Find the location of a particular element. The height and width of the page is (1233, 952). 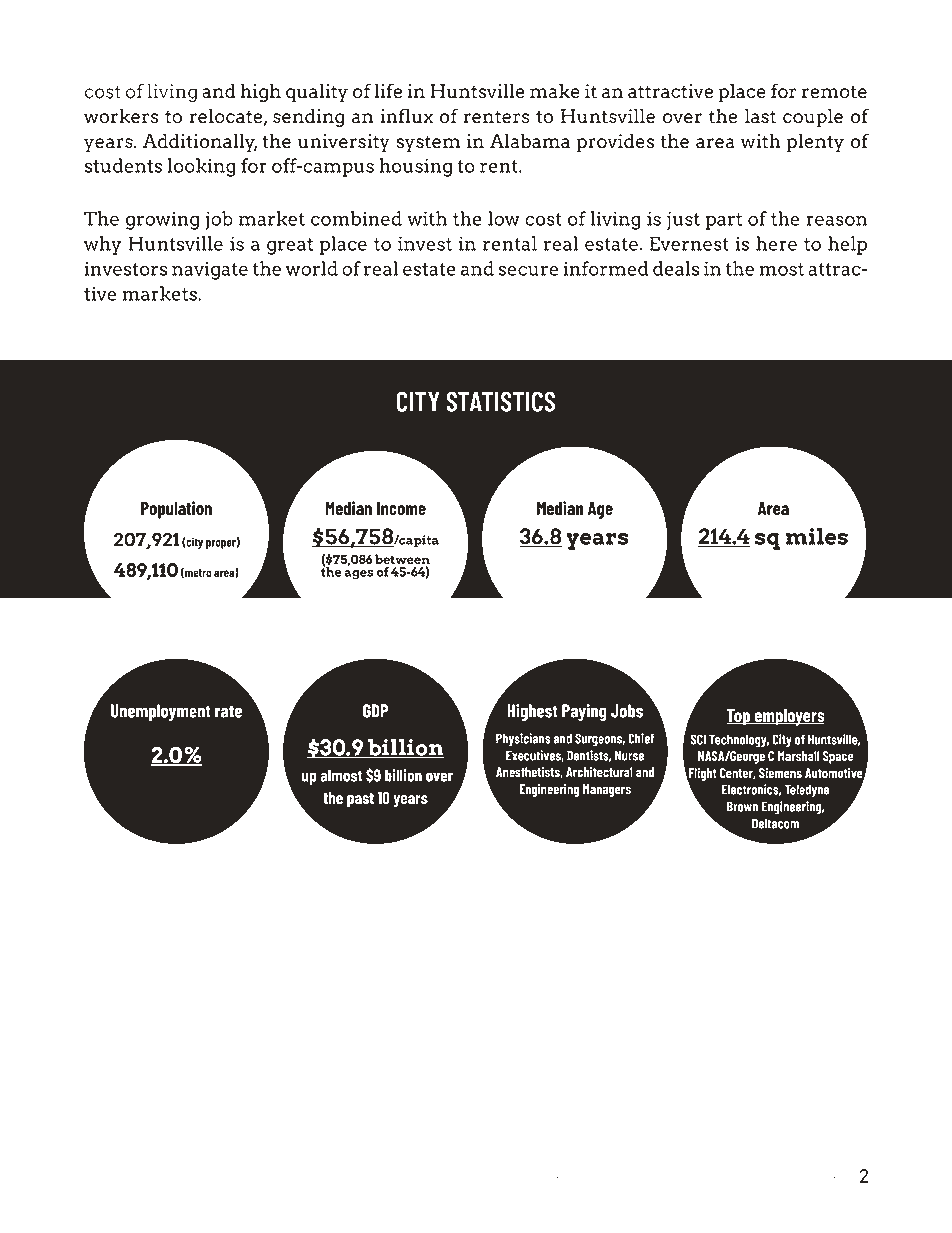

last is located at coordinates (760, 116).
